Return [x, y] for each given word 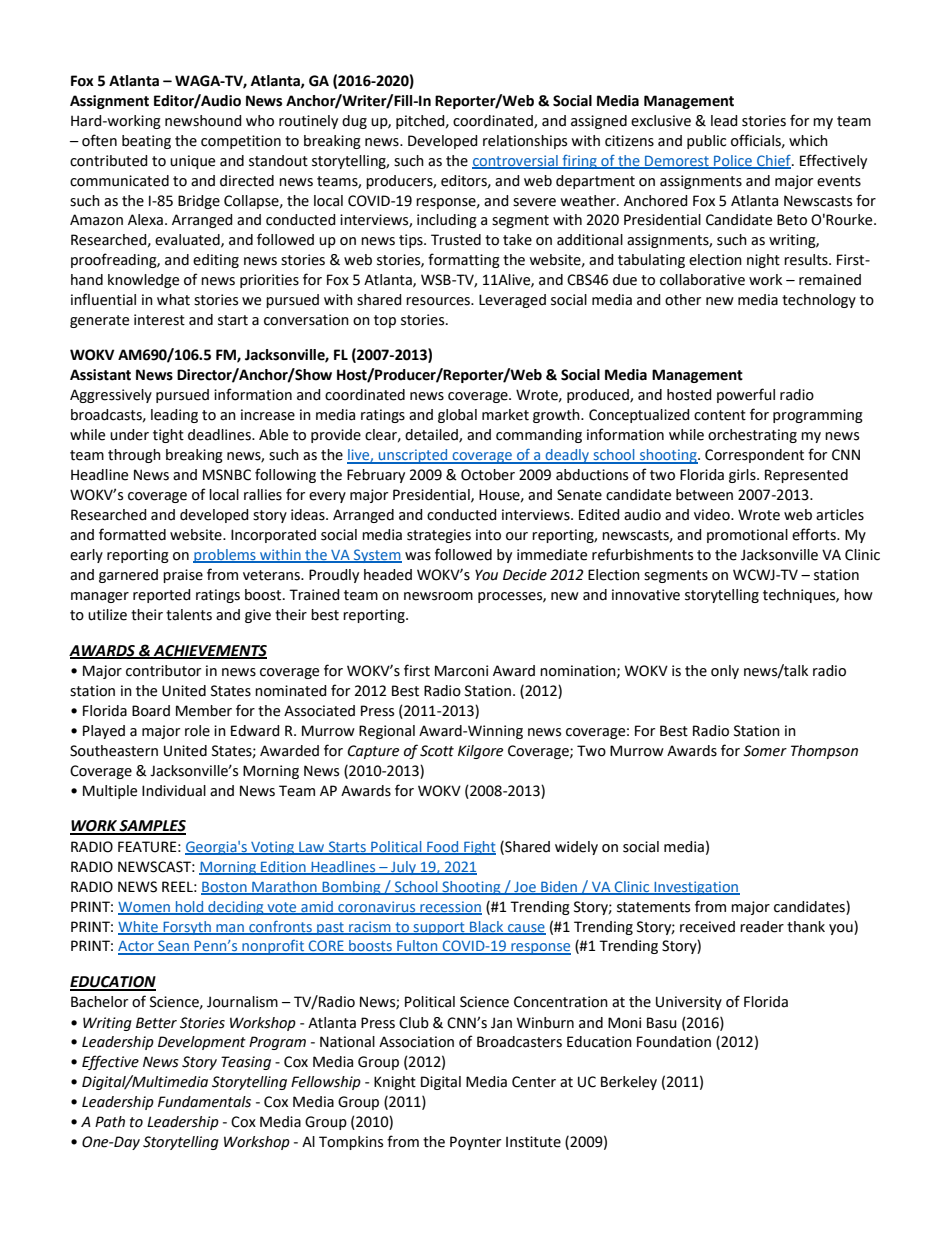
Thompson [824, 752]
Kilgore [480, 752]
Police [733, 161]
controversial [516, 161]
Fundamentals [204, 1102]
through [134, 456]
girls [743, 476]
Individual [174, 791]
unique [192, 162]
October [488, 475]
